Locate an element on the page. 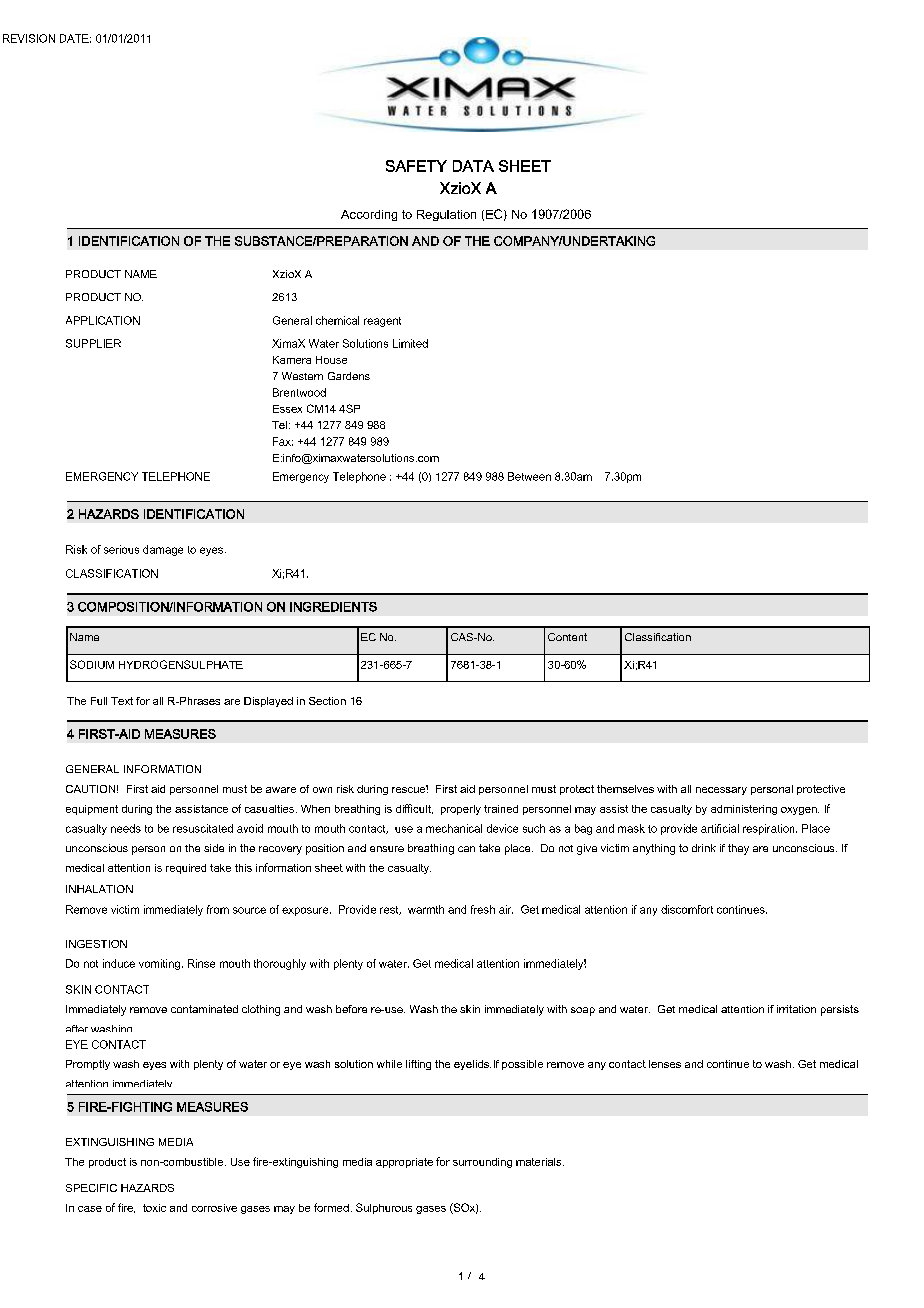 This page has width=924, height=1308. REVISION is located at coordinates (29, 38).
